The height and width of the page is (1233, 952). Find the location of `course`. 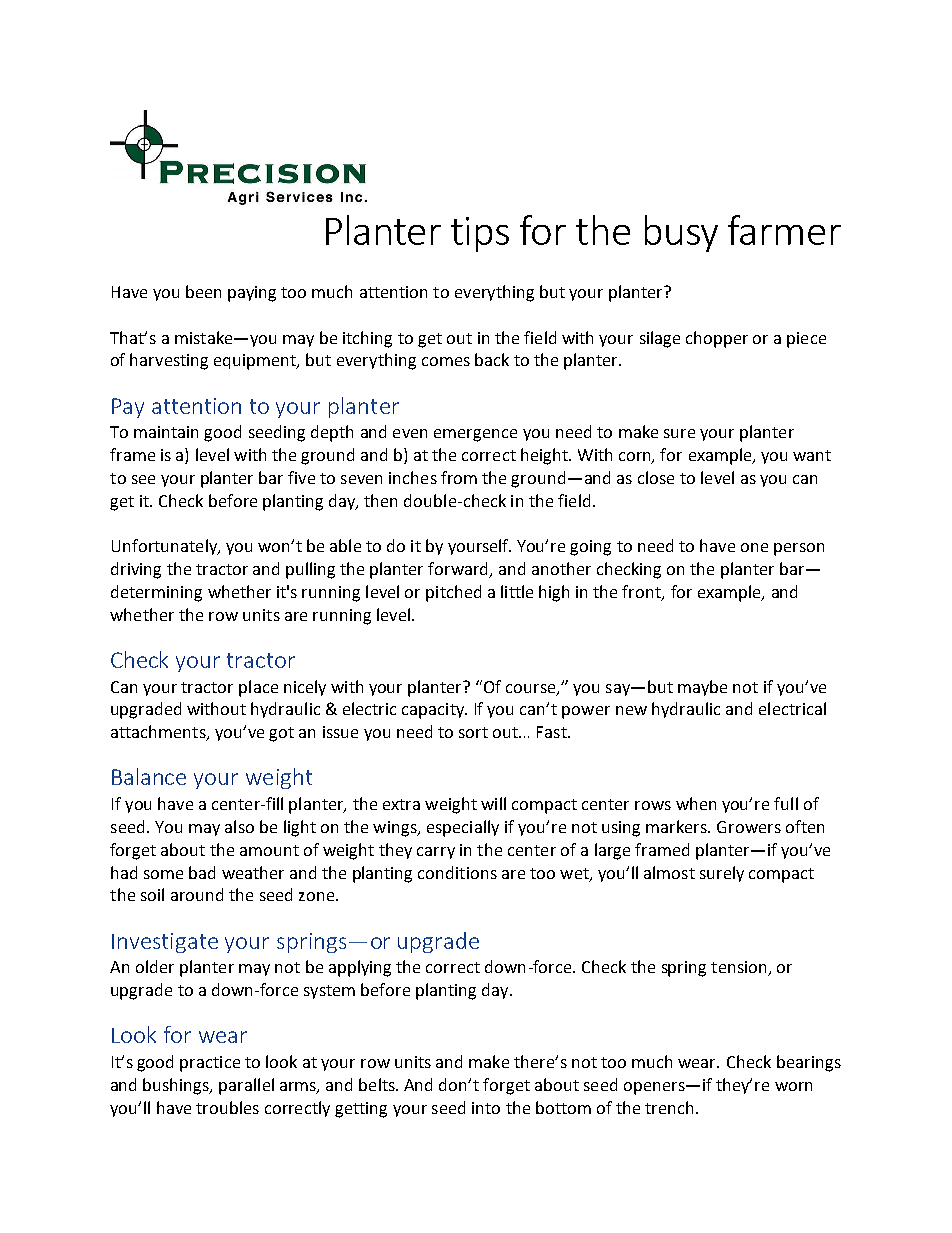

course is located at coordinates (532, 689).
